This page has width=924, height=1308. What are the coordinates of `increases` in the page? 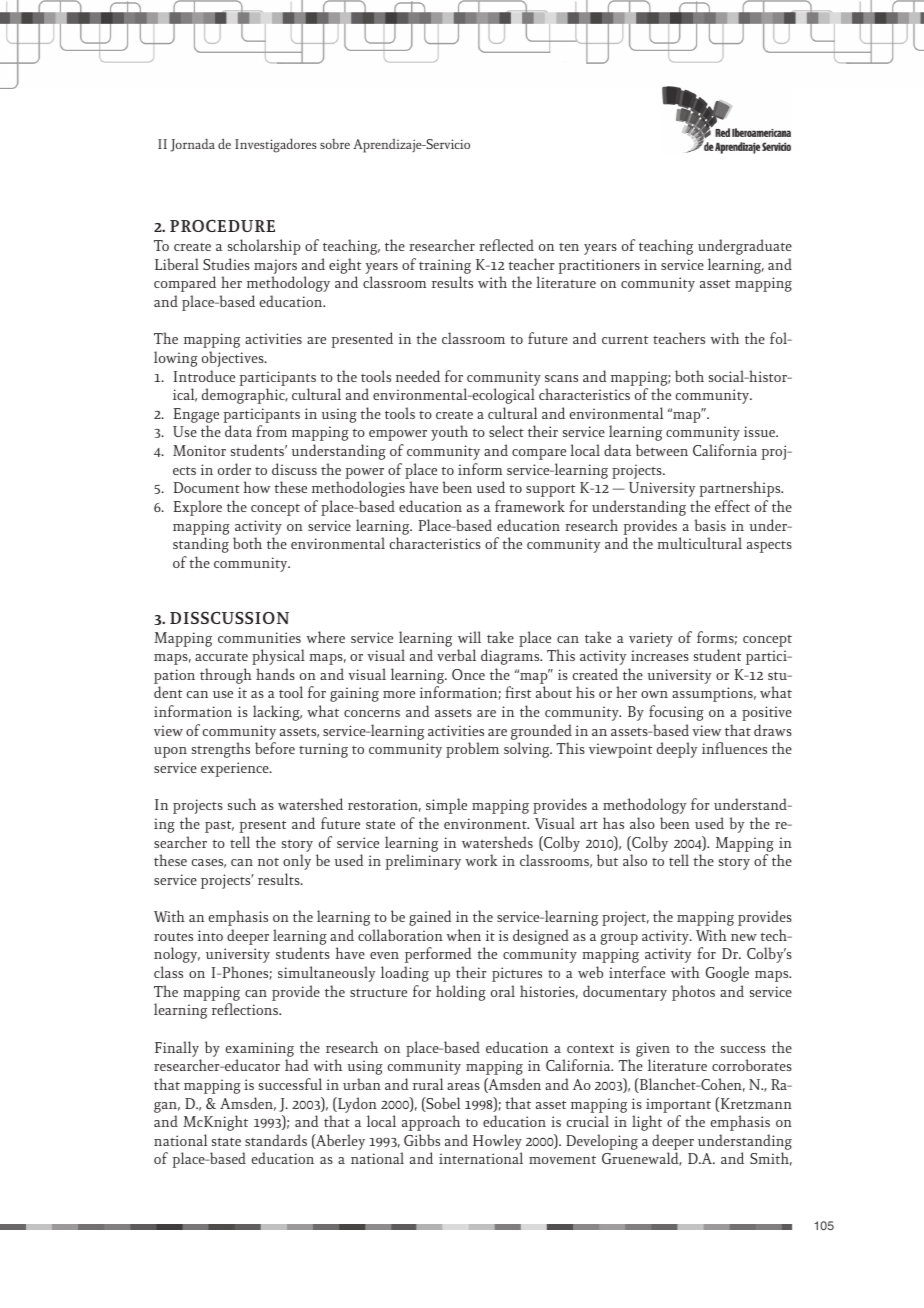 It's located at (660, 655).
